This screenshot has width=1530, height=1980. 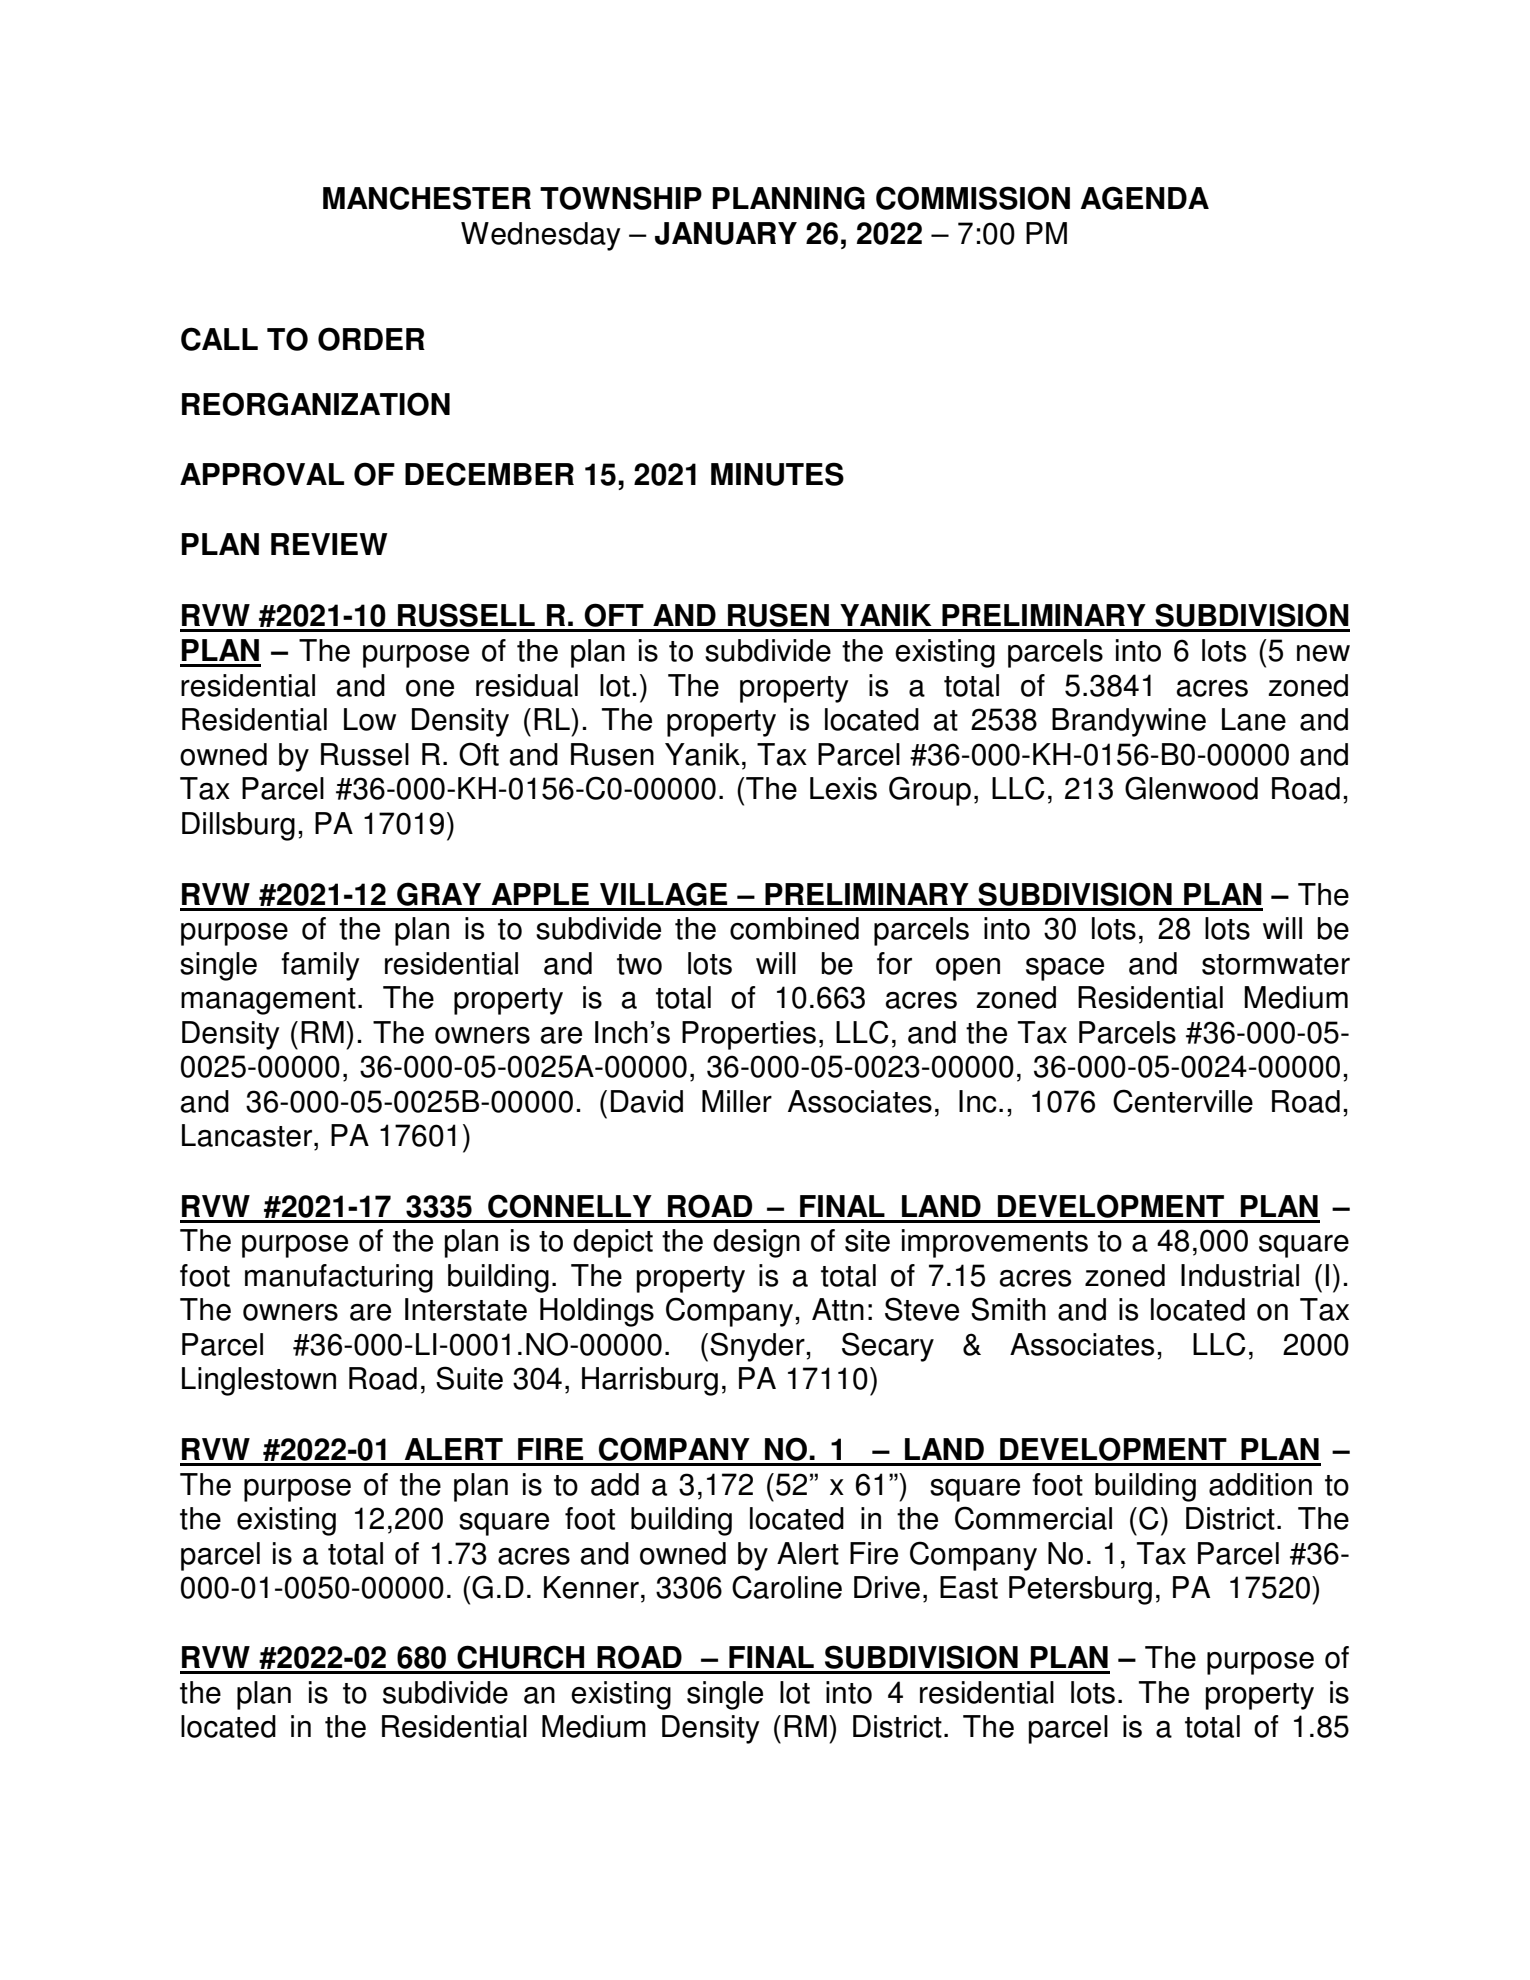 I want to click on Caroline, so click(x=787, y=1587).
